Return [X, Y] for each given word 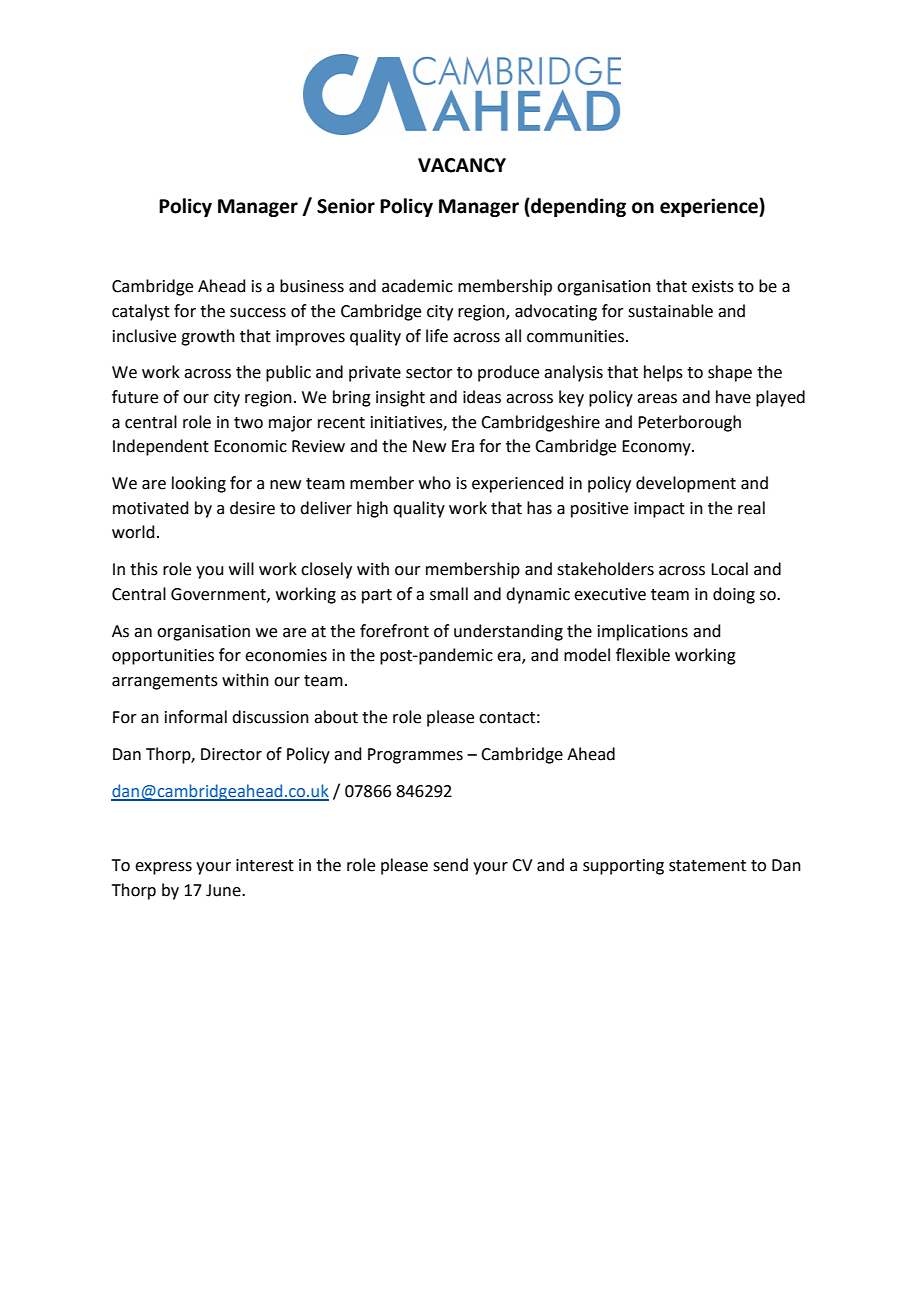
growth [208, 337]
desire [252, 508]
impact [659, 510]
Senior [346, 206]
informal [196, 717]
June [224, 890]
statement [707, 866]
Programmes [415, 756]
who [435, 483]
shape [730, 373]
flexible [643, 655]
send [450, 865]
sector [429, 373]
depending [577, 207]
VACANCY [462, 165]
